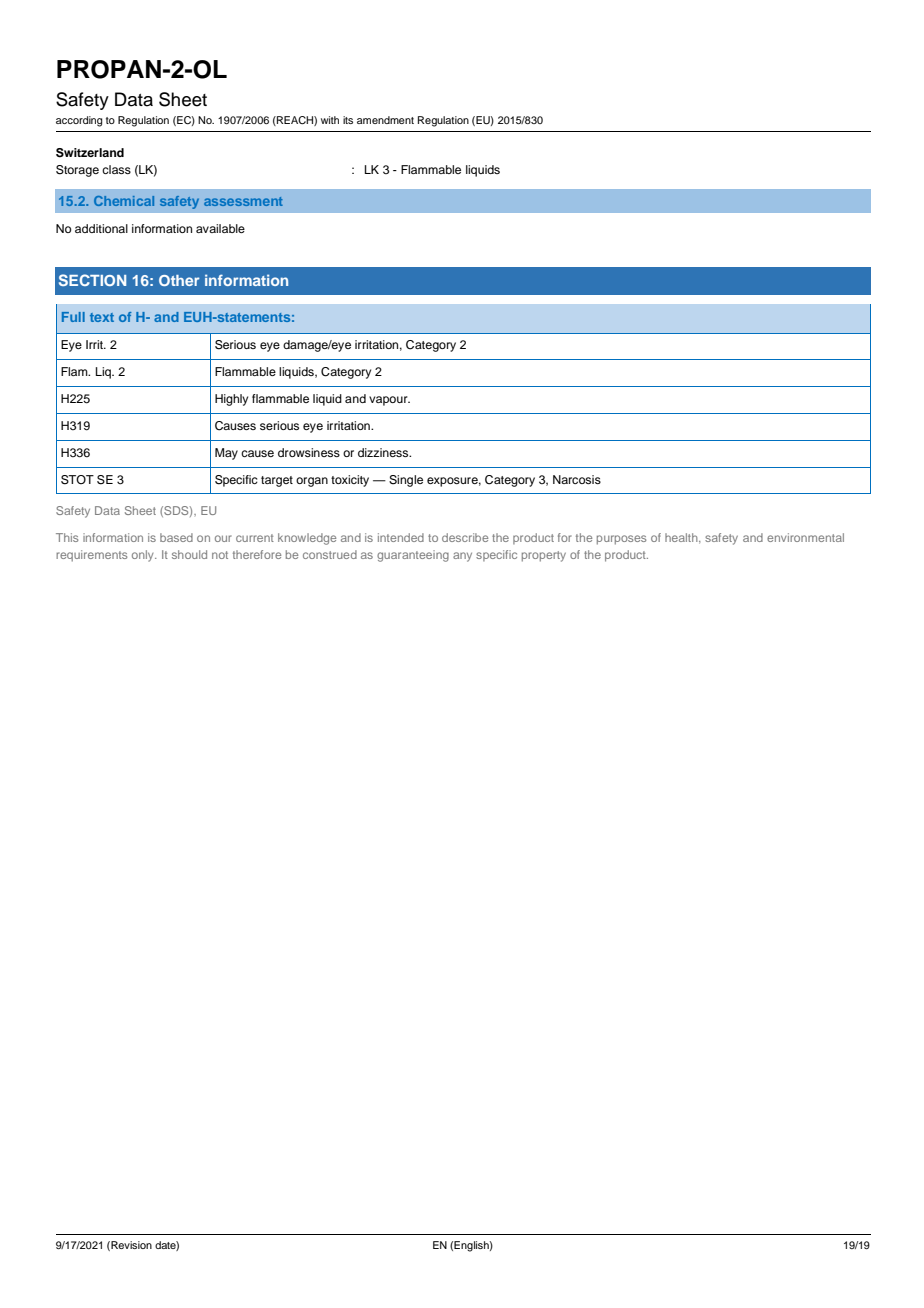 The width and height of the screenshot is (924, 1308). I want to click on describe, so click(465, 537).
